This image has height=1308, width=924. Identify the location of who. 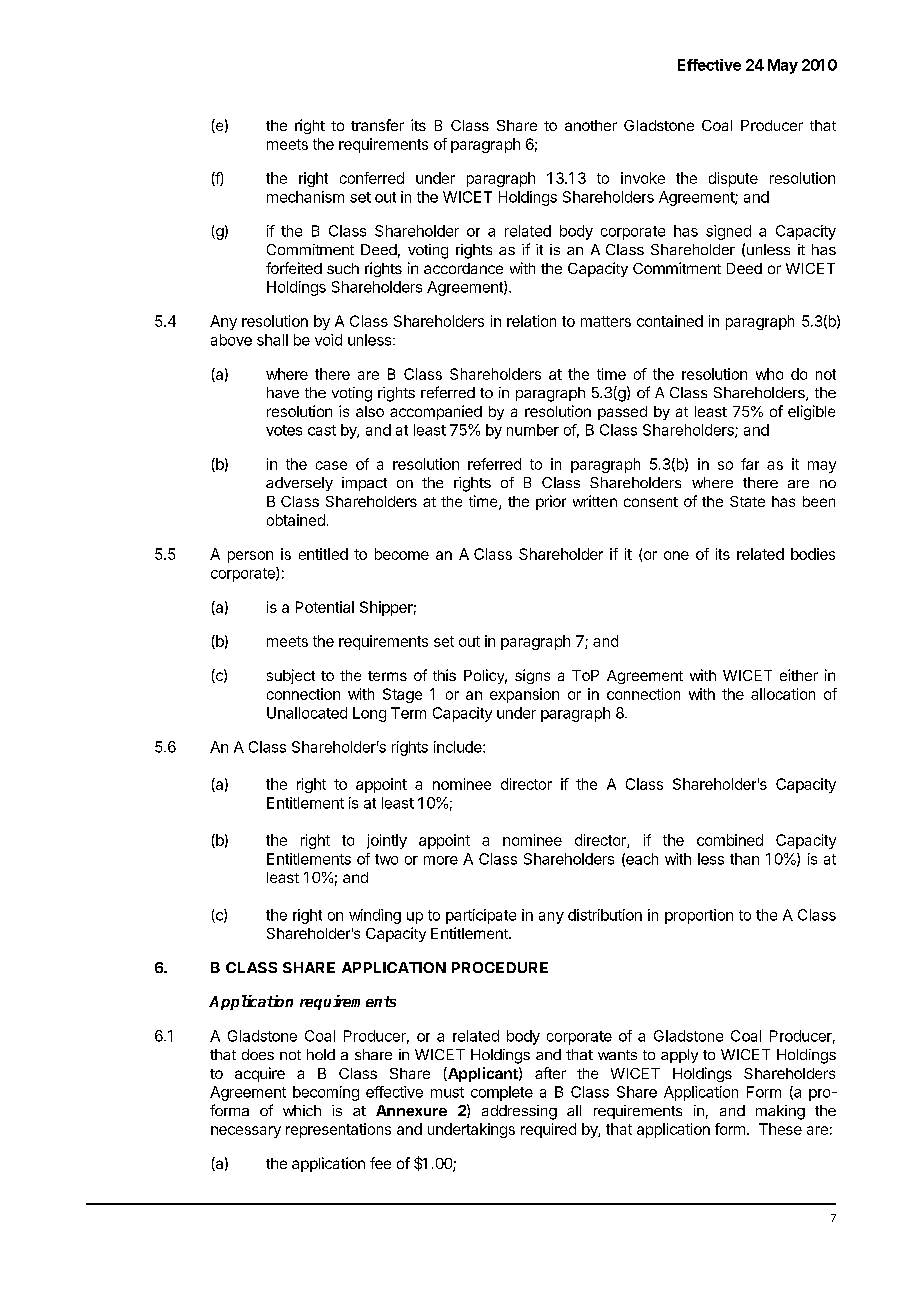
(769, 374).
